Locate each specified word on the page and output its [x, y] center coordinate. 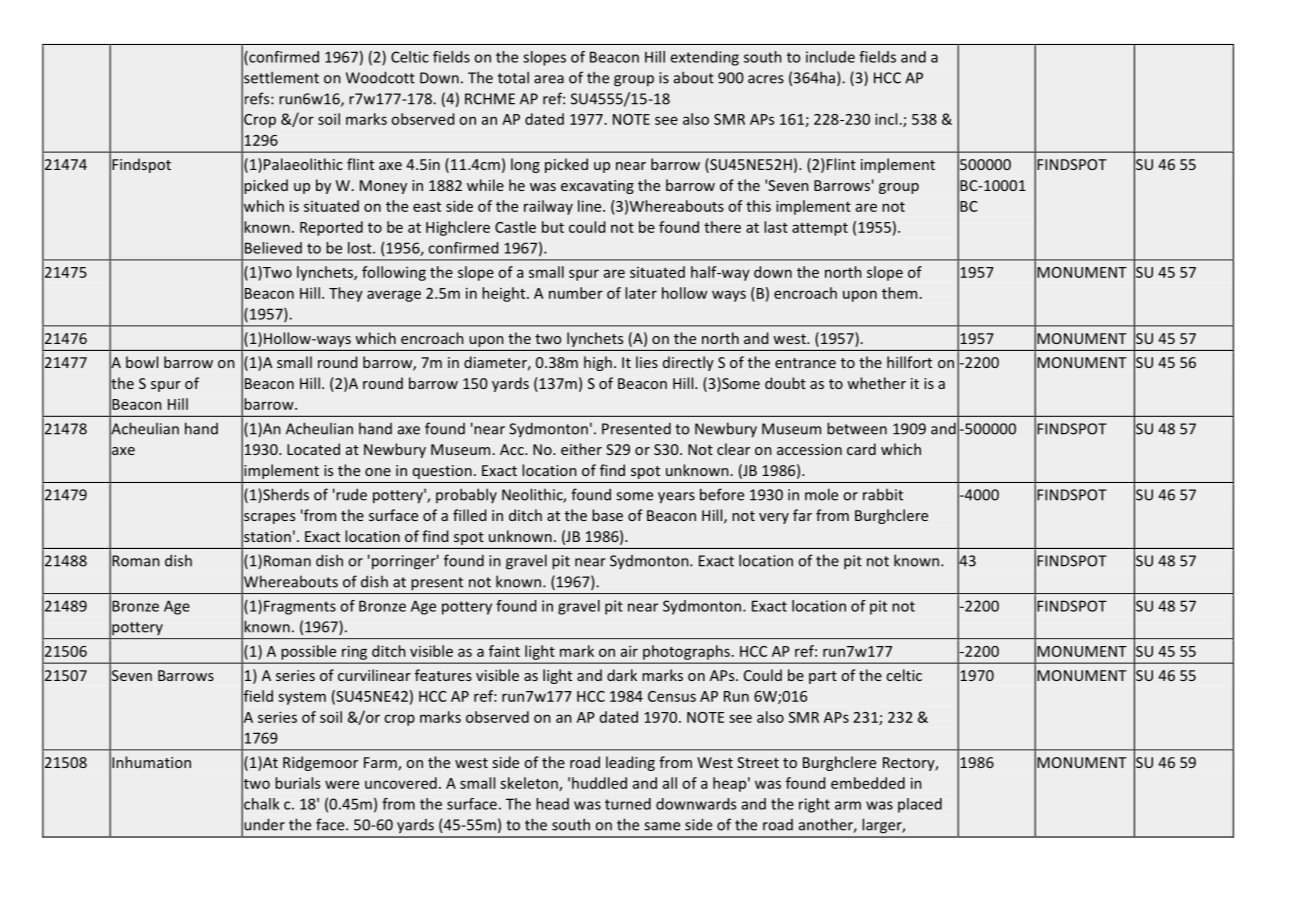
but [553, 227]
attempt [820, 229]
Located [313, 449]
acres [766, 79]
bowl [142, 362]
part [823, 677]
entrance [805, 363]
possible [309, 652]
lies [647, 362]
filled [469, 515]
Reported [331, 228]
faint [504, 651]
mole [821, 494]
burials [297, 783]
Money [383, 187]
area [549, 79]
